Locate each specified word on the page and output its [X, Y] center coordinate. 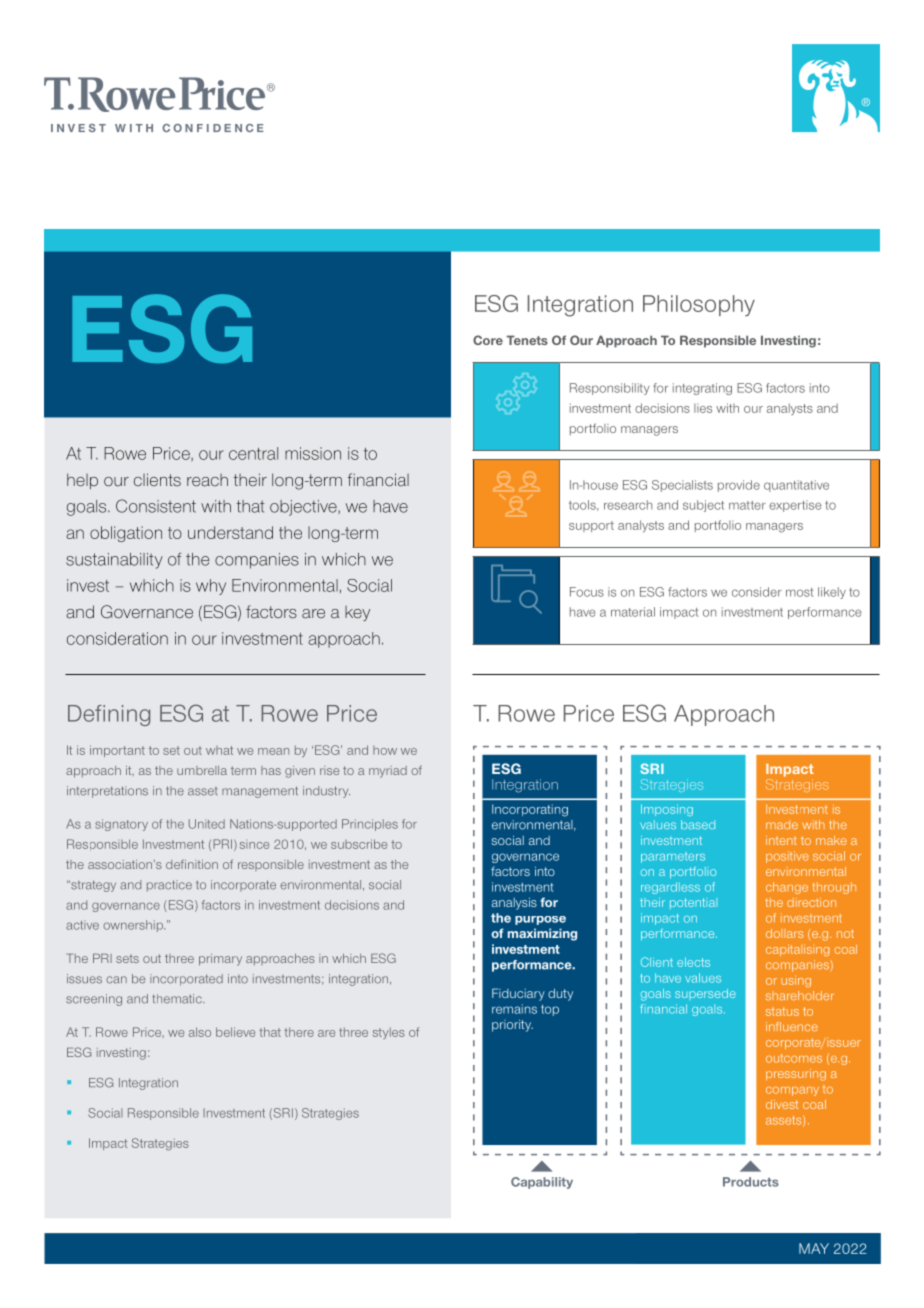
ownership [134, 926]
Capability [542, 1183]
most [799, 592]
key [357, 613]
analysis [514, 903]
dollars [784, 933]
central [253, 453]
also [200, 1032]
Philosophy [699, 305]
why [211, 587]
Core [488, 340]
